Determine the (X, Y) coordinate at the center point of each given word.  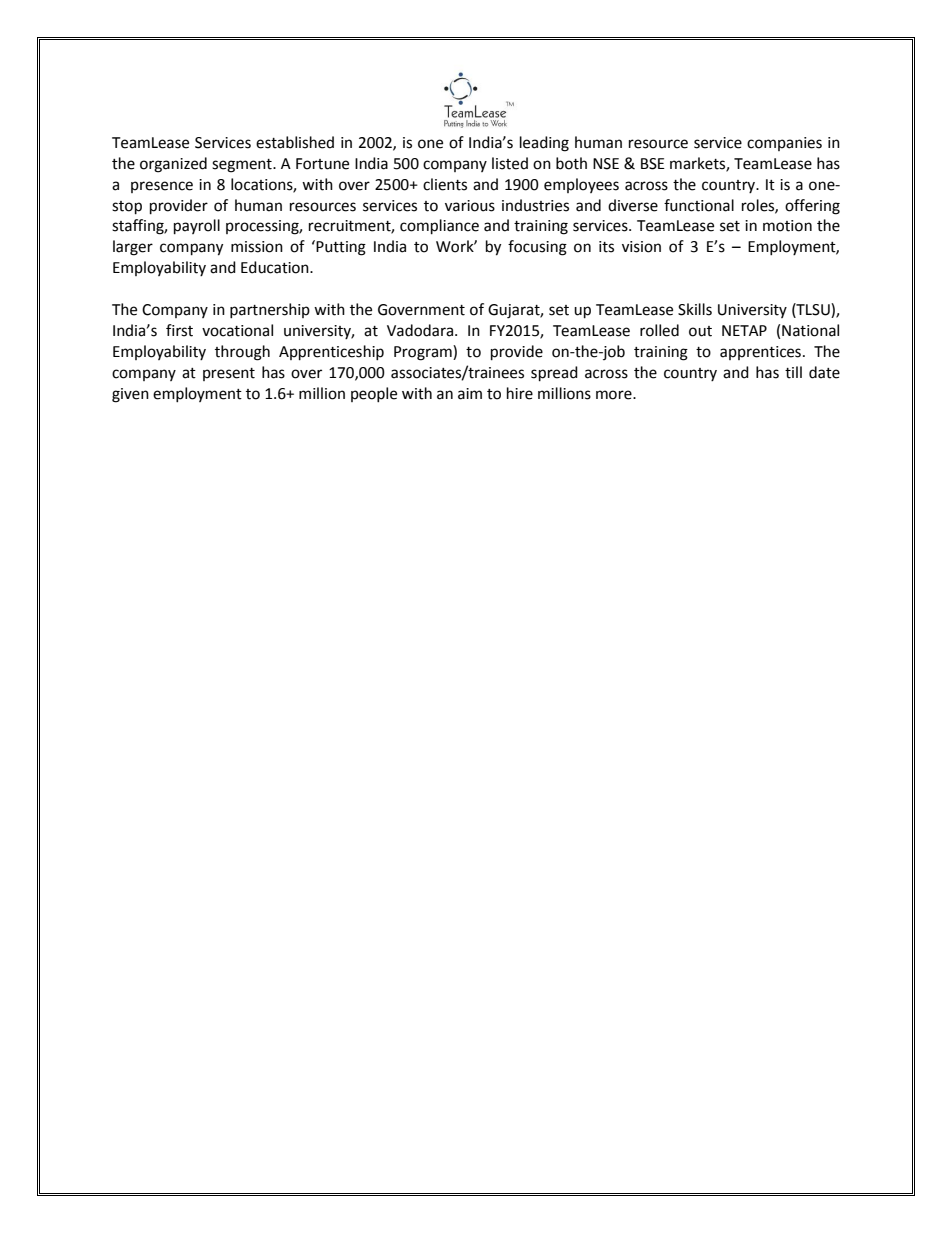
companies (784, 144)
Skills (695, 309)
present (229, 374)
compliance (439, 227)
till (793, 372)
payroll (197, 227)
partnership (270, 310)
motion (787, 226)
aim (470, 394)
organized (173, 165)
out (700, 331)
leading (544, 144)
